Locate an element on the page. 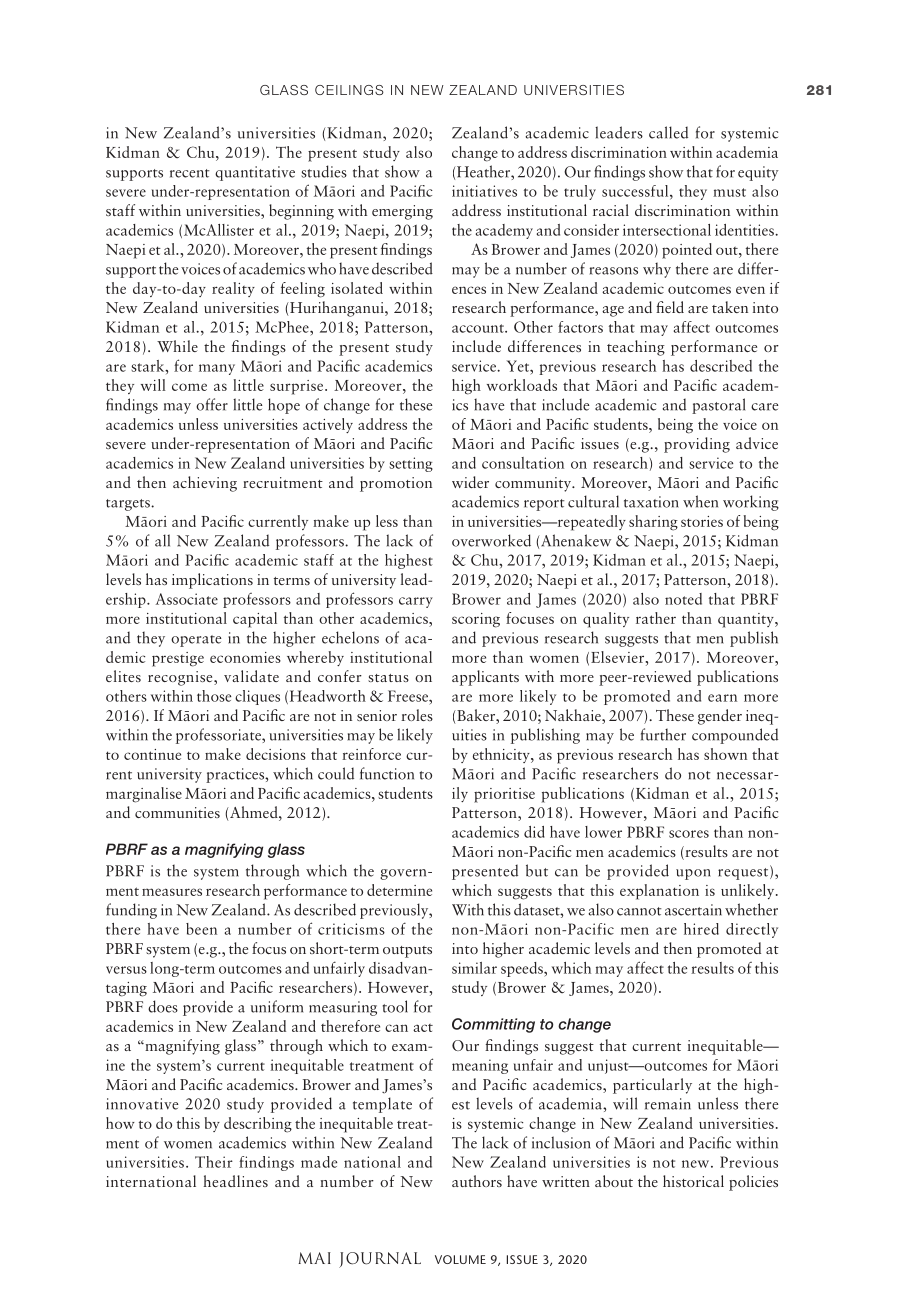  applicants is located at coordinates (485, 678).
